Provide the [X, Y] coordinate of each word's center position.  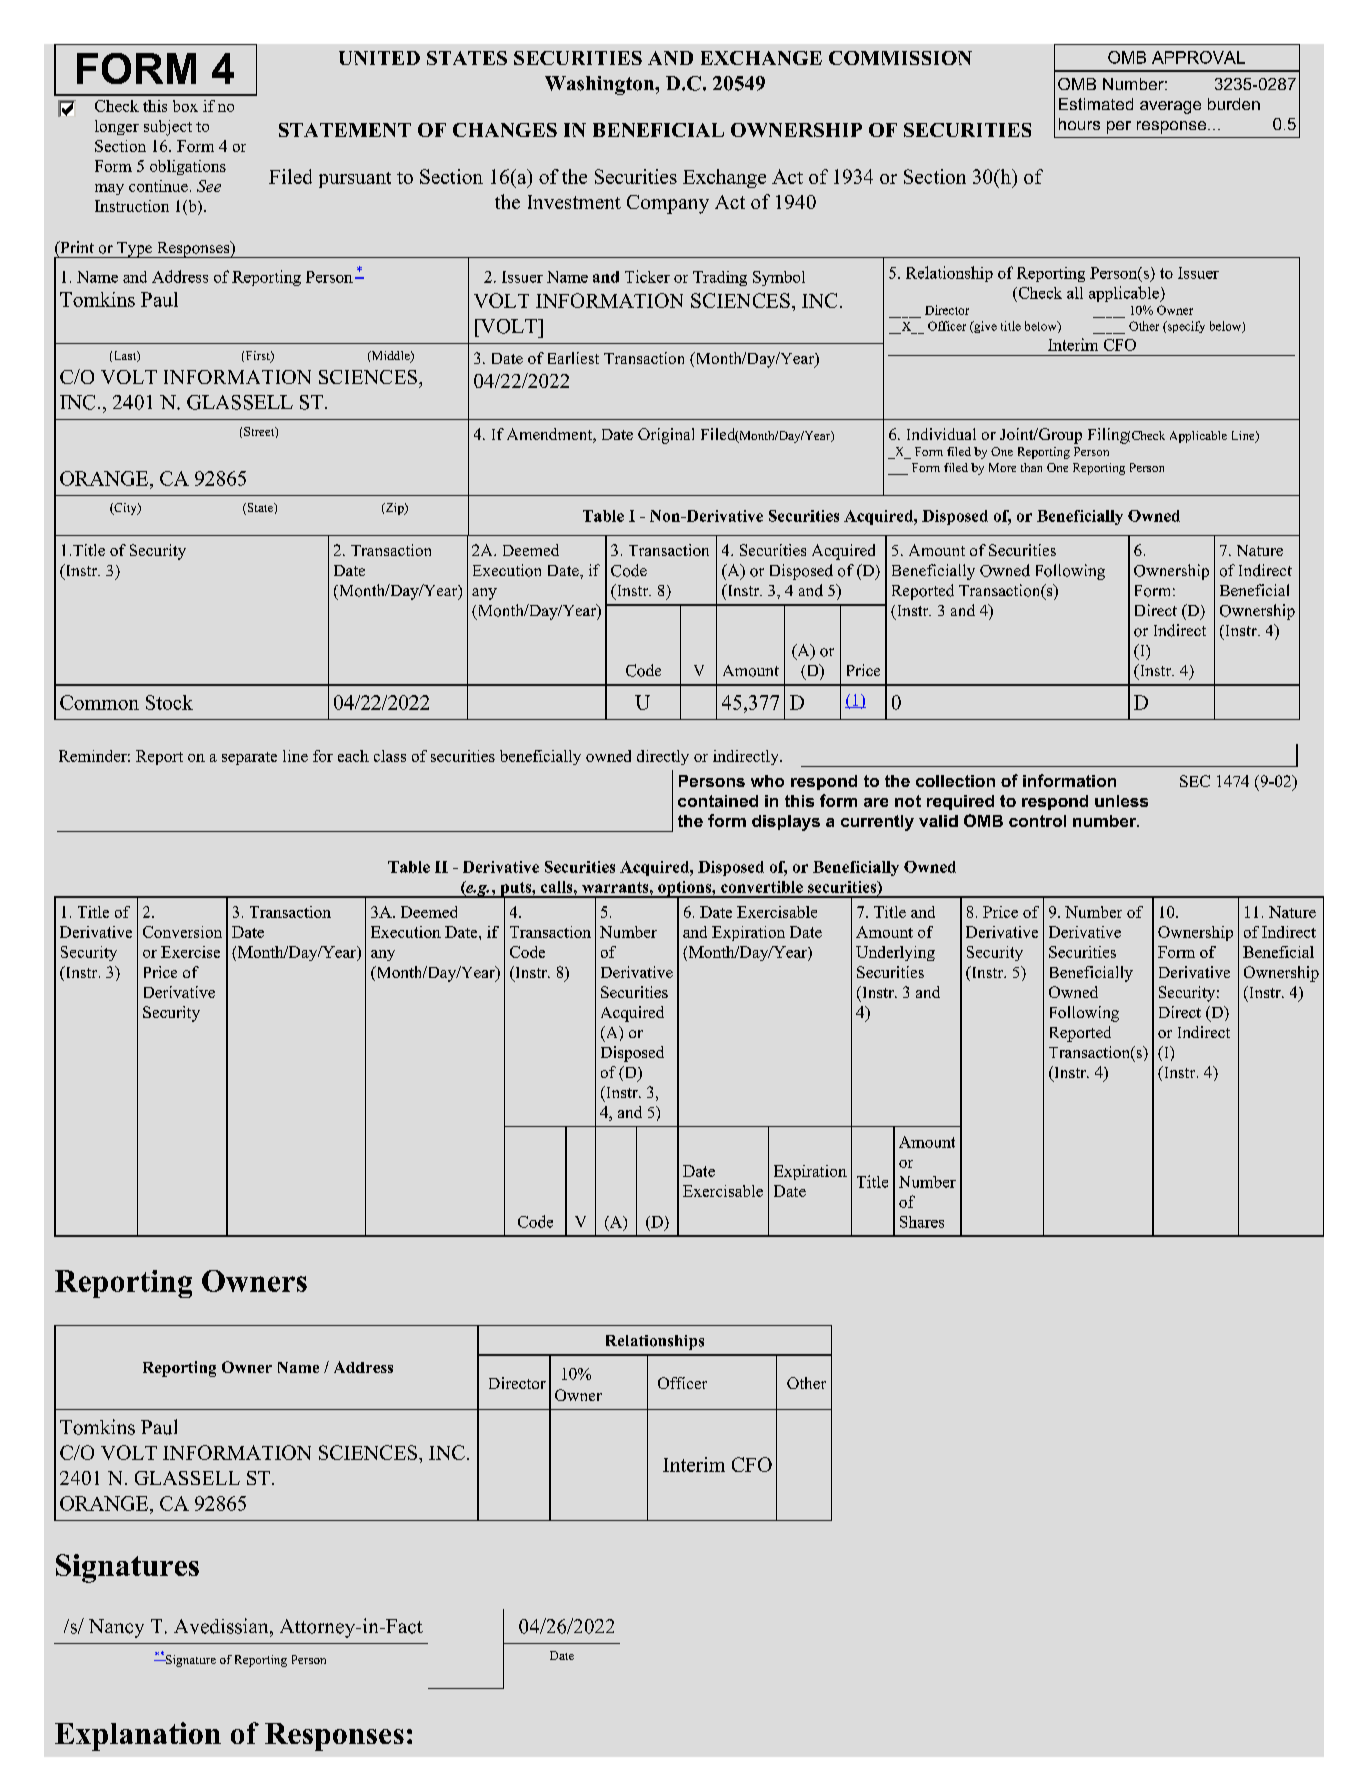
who [767, 781]
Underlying [895, 953]
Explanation [138, 1736]
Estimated [1096, 104]
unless [1121, 801]
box [185, 106]
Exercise [190, 952]
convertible [762, 887]
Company [668, 204]
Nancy [116, 1628]
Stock [169, 702]
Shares [922, 1222]
